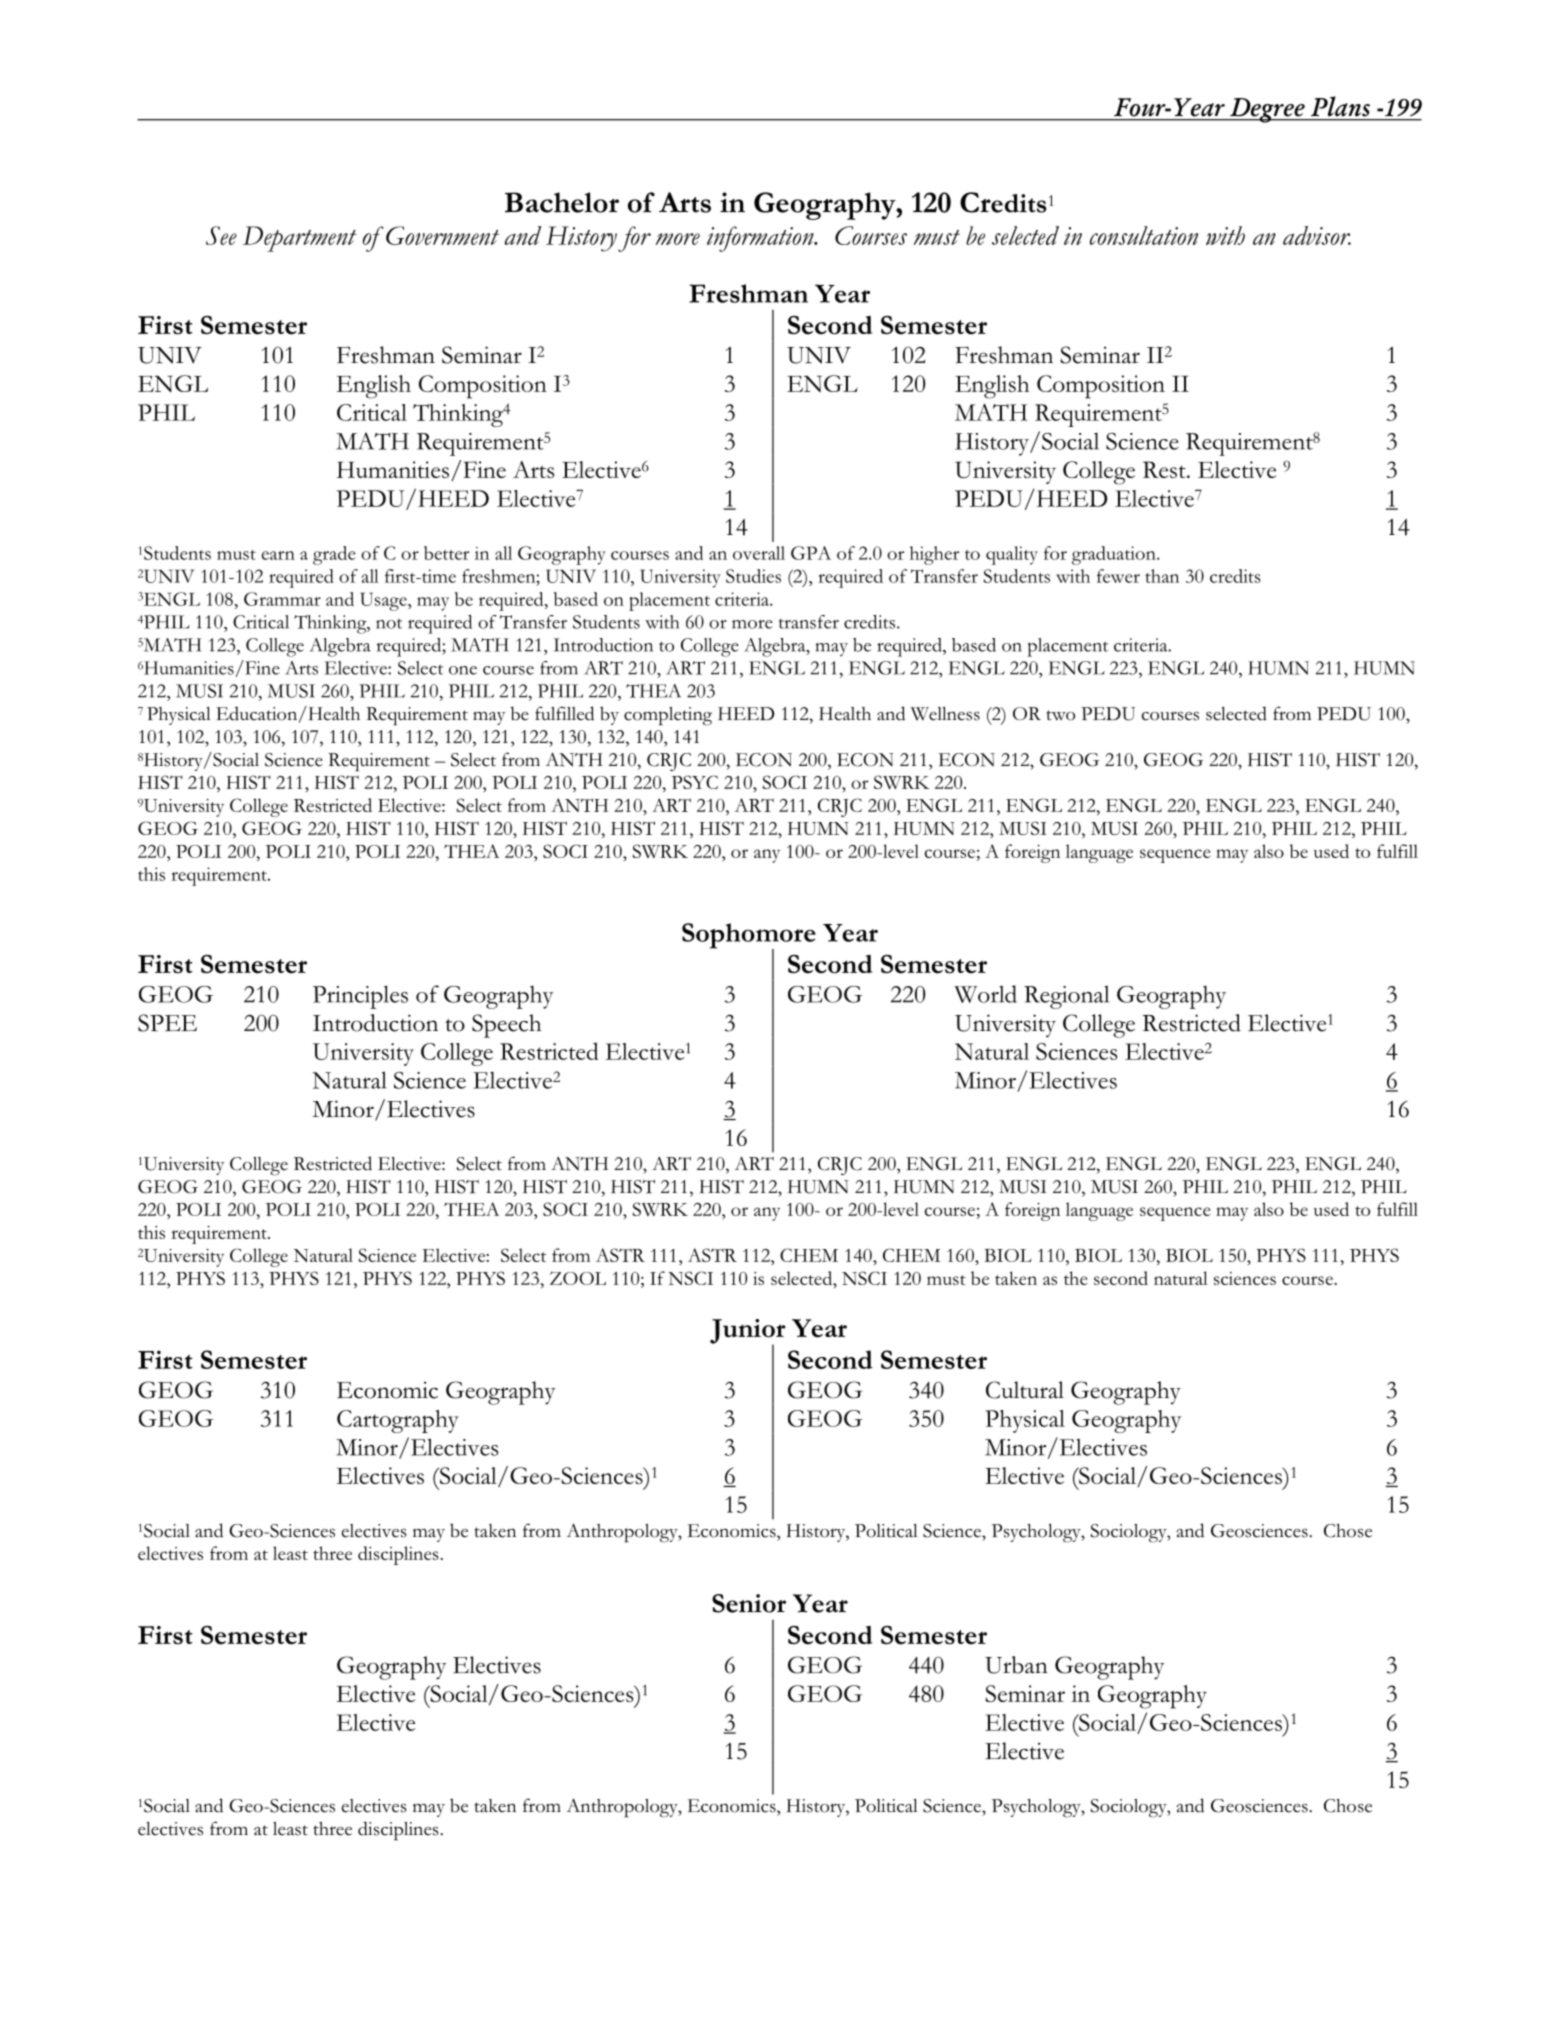  I want to click on than, so click(1162, 576).
